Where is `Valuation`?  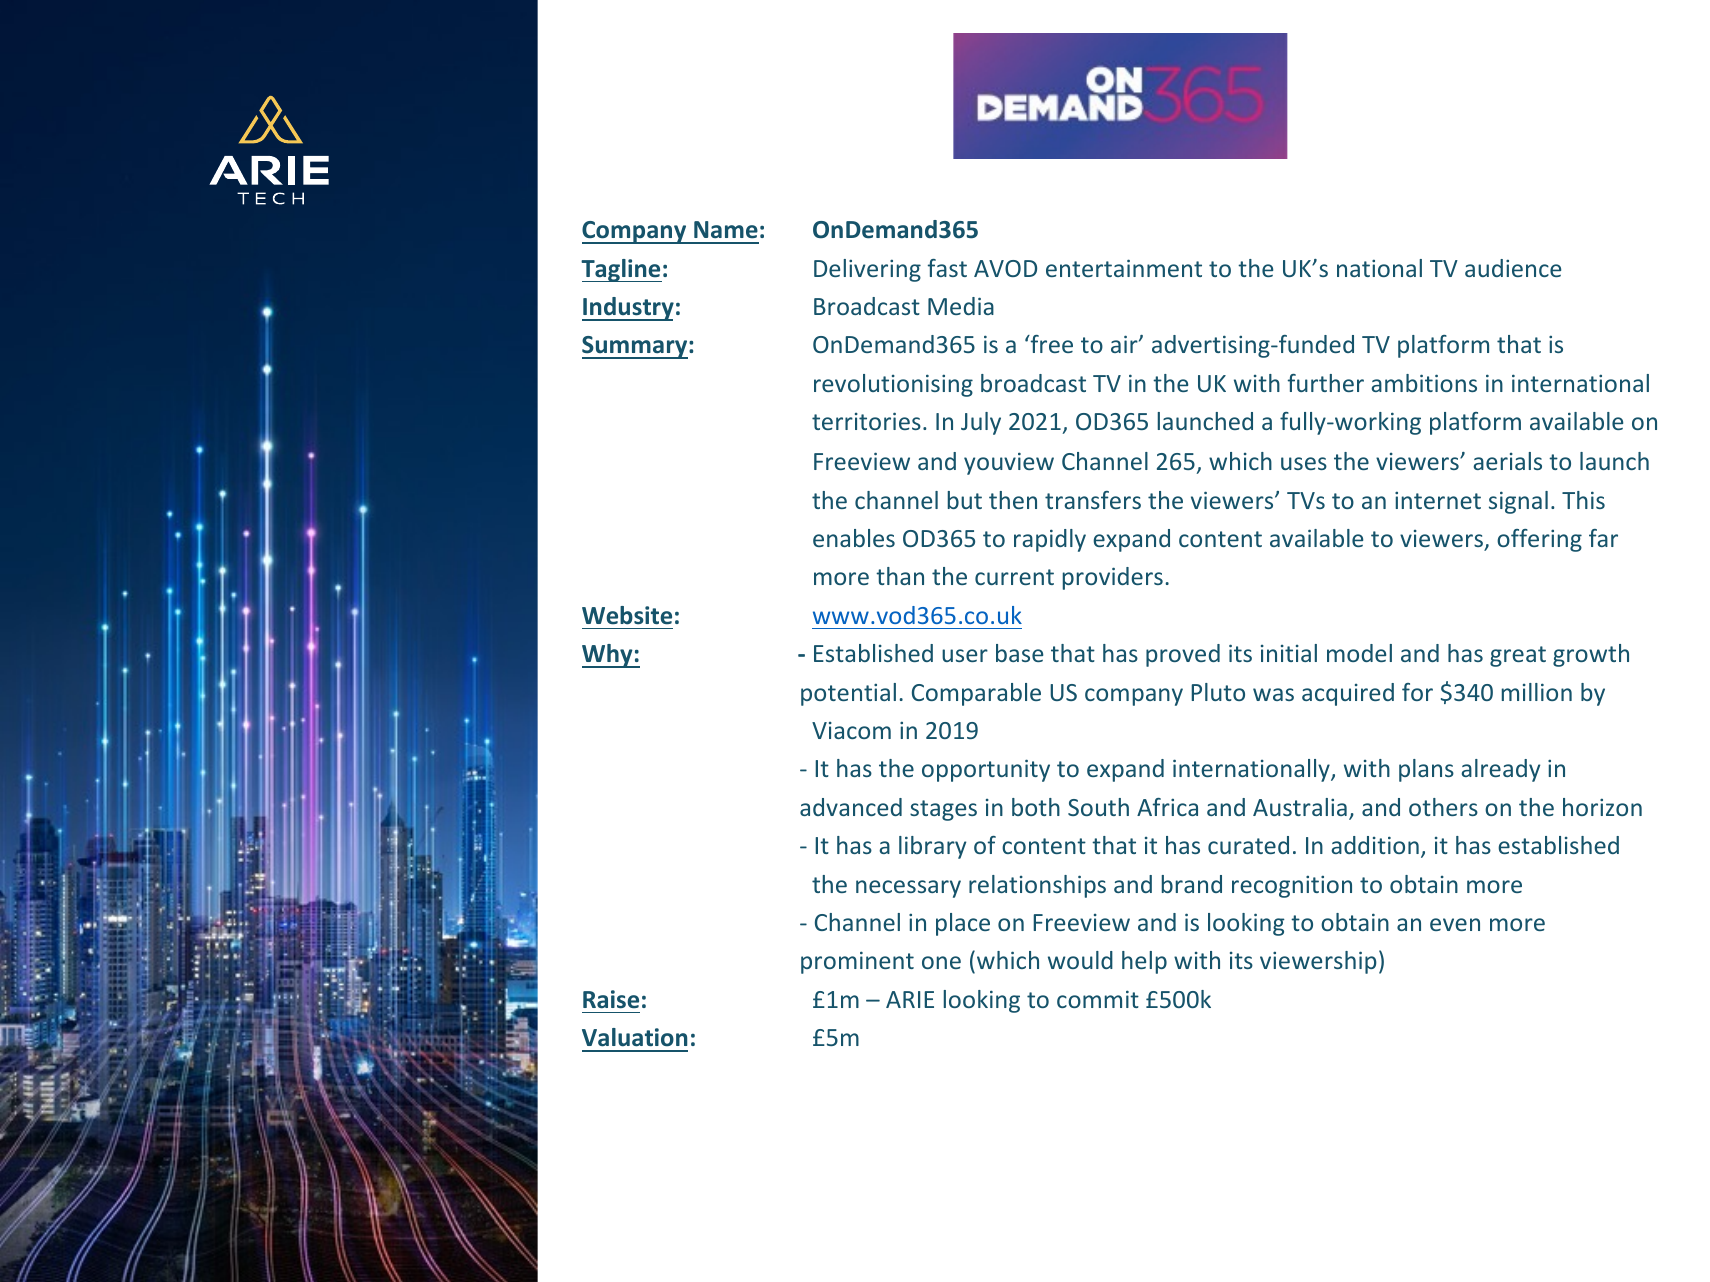
Valuation is located at coordinates (634, 1037).
